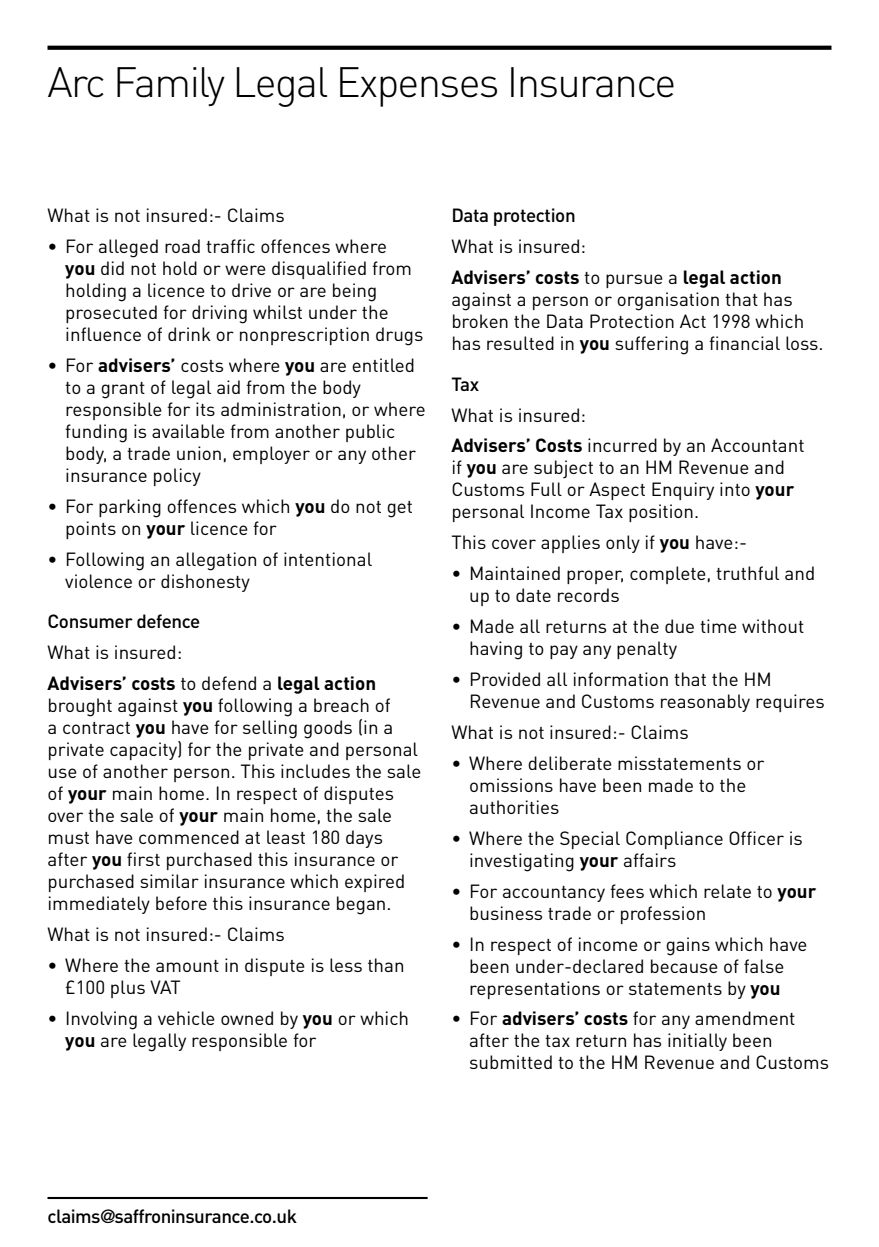 This document has height=1247, width=879. What do you see at coordinates (634, 281) in the document?
I see `pursue` at bounding box center [634, 281].
